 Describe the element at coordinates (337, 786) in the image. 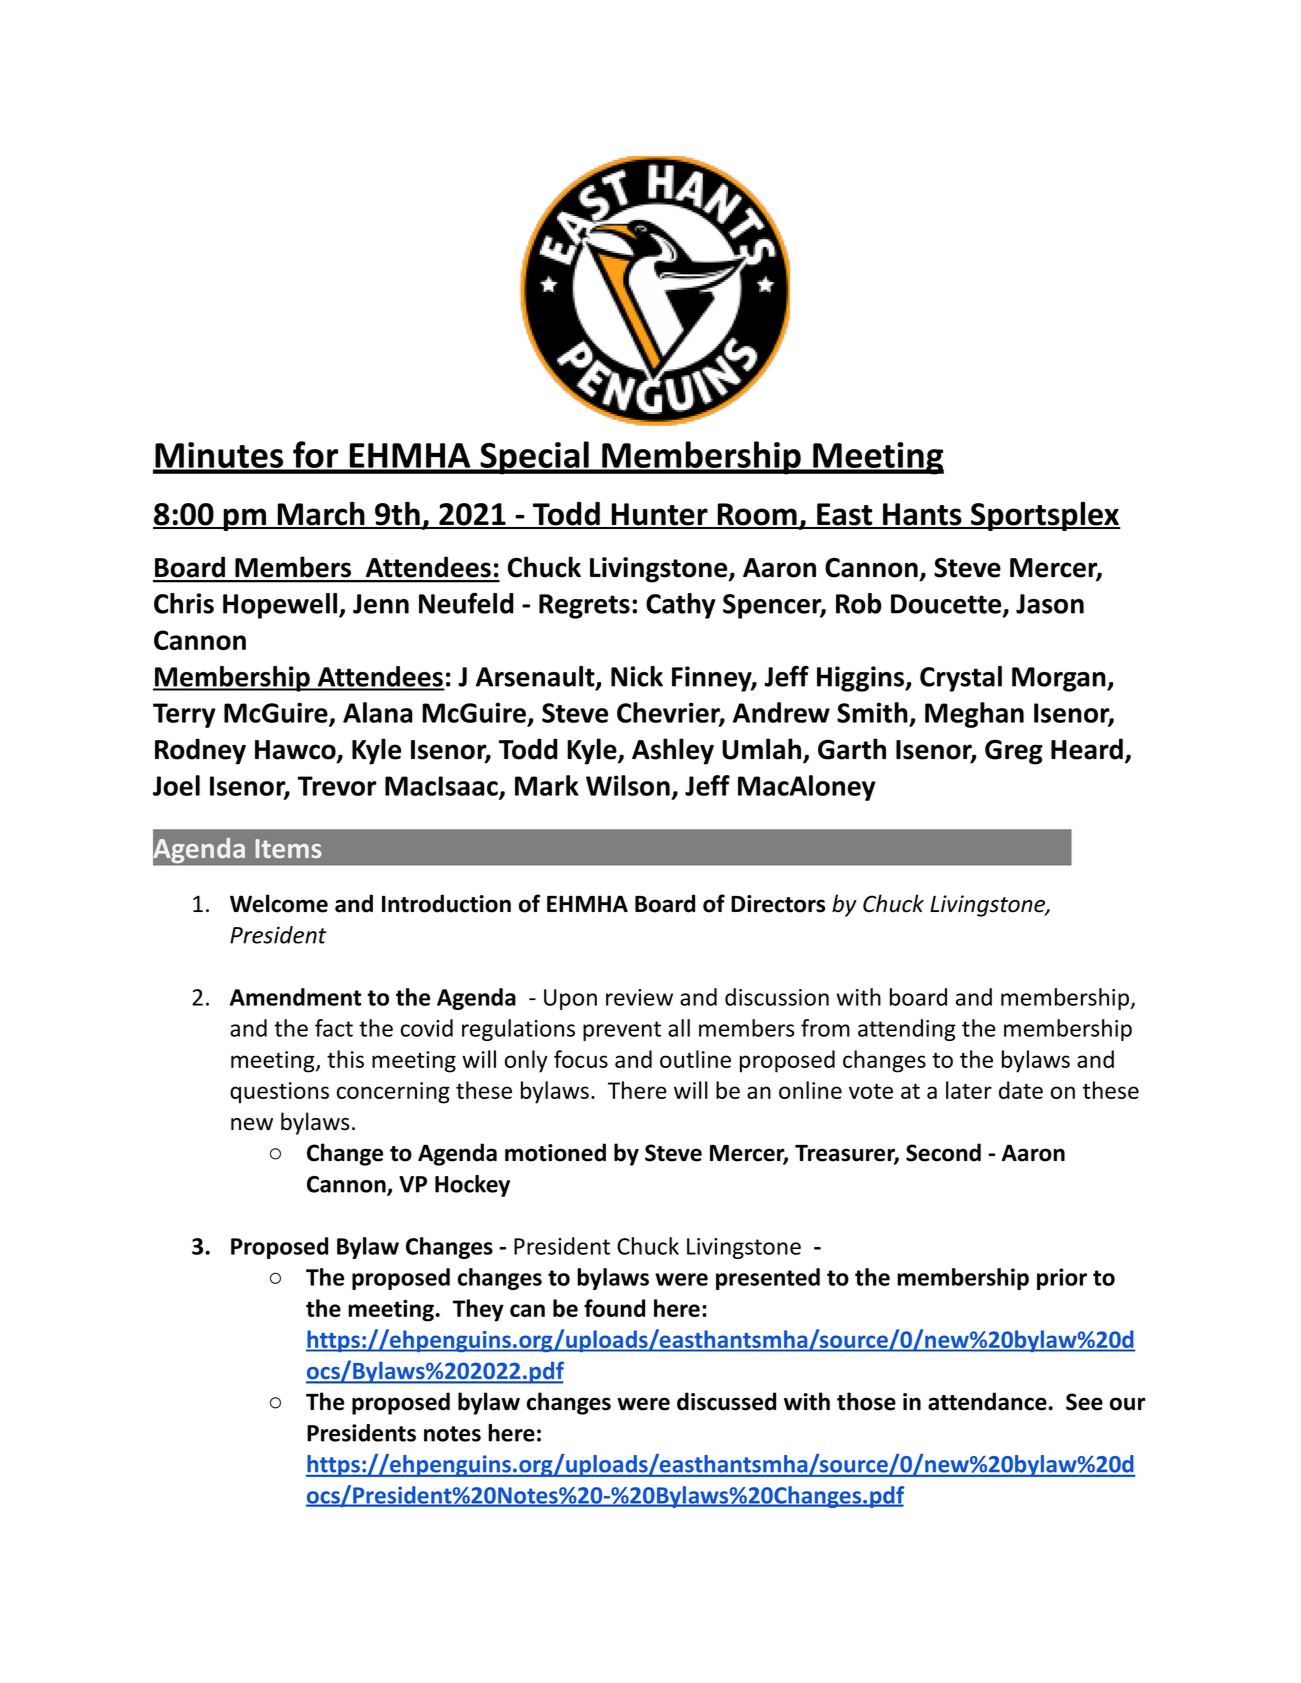

I see `Trevor` at that location.
